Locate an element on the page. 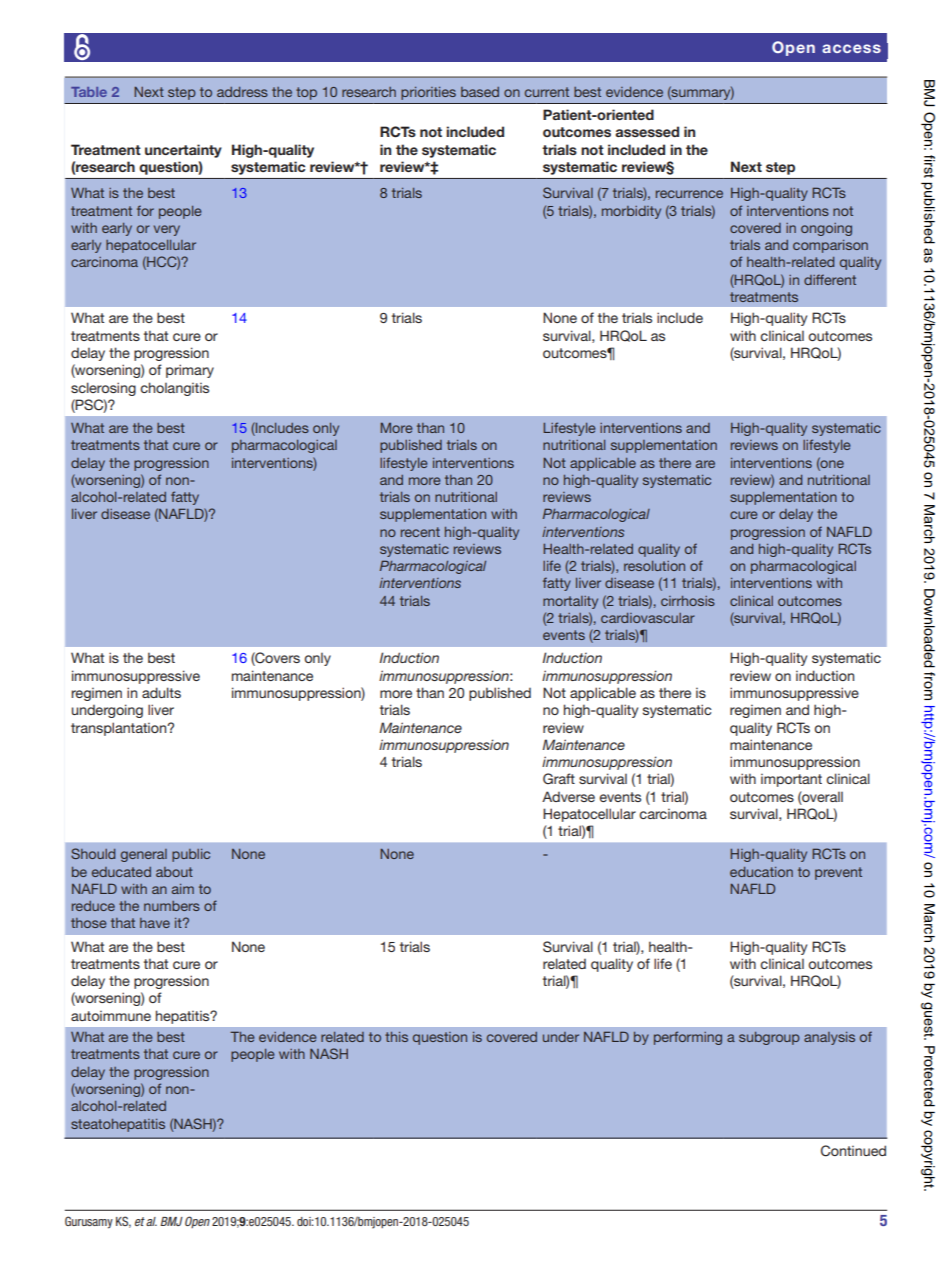 The width and height of the image is (952, 1270). address is located at coordinates (242, 92).
